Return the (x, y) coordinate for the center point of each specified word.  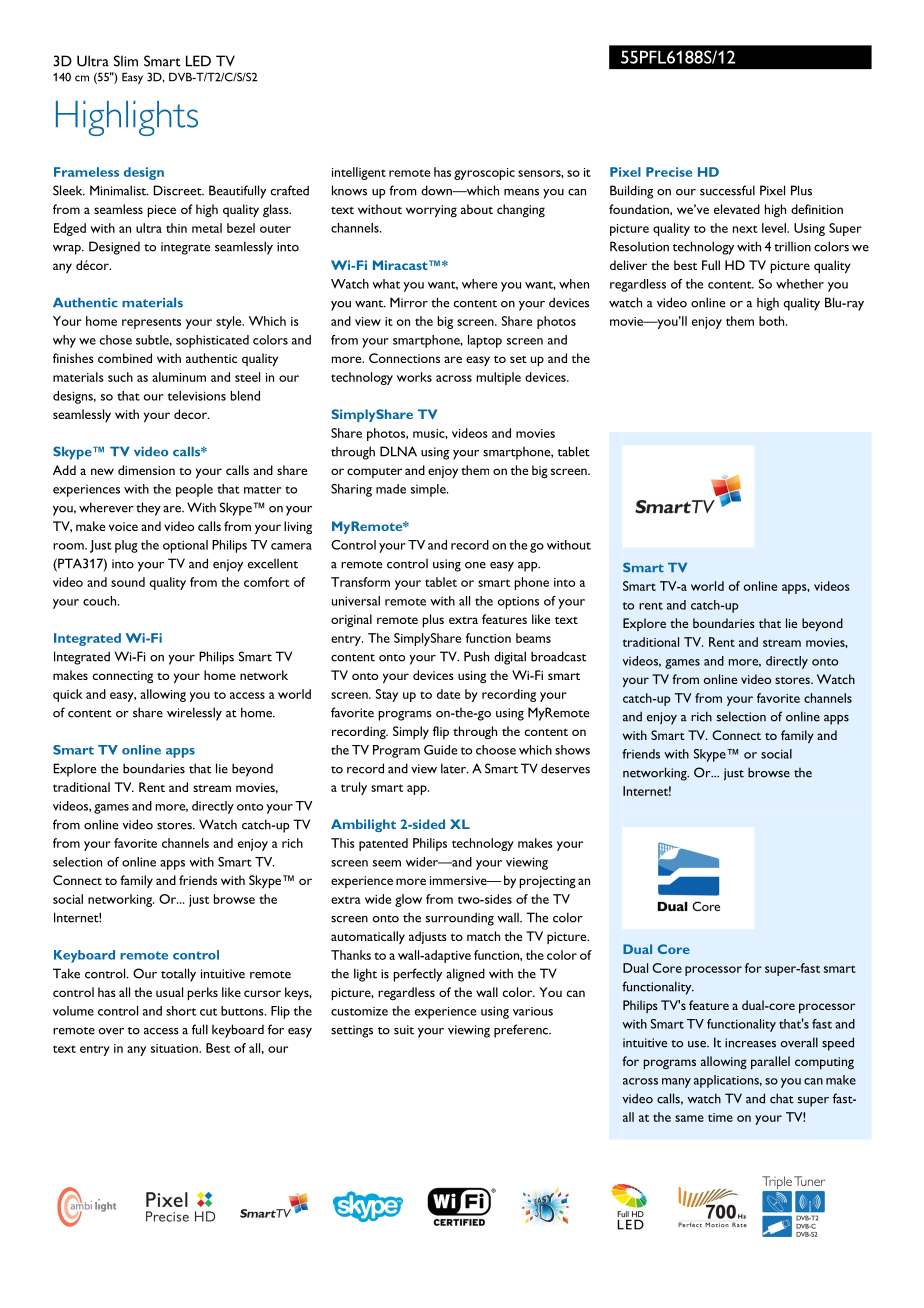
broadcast (558, 656)
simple (429, 490)
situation (175, 1048)
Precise (669, 172)
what (386, 284)
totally (178, 975)
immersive (459, 880)
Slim (126, 61)
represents (151, 323)
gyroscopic (484, 174)
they (148, 509)
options (518, 603)
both (773, 321)
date (448, 694)
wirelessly (194, 714)
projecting (547, 882)
